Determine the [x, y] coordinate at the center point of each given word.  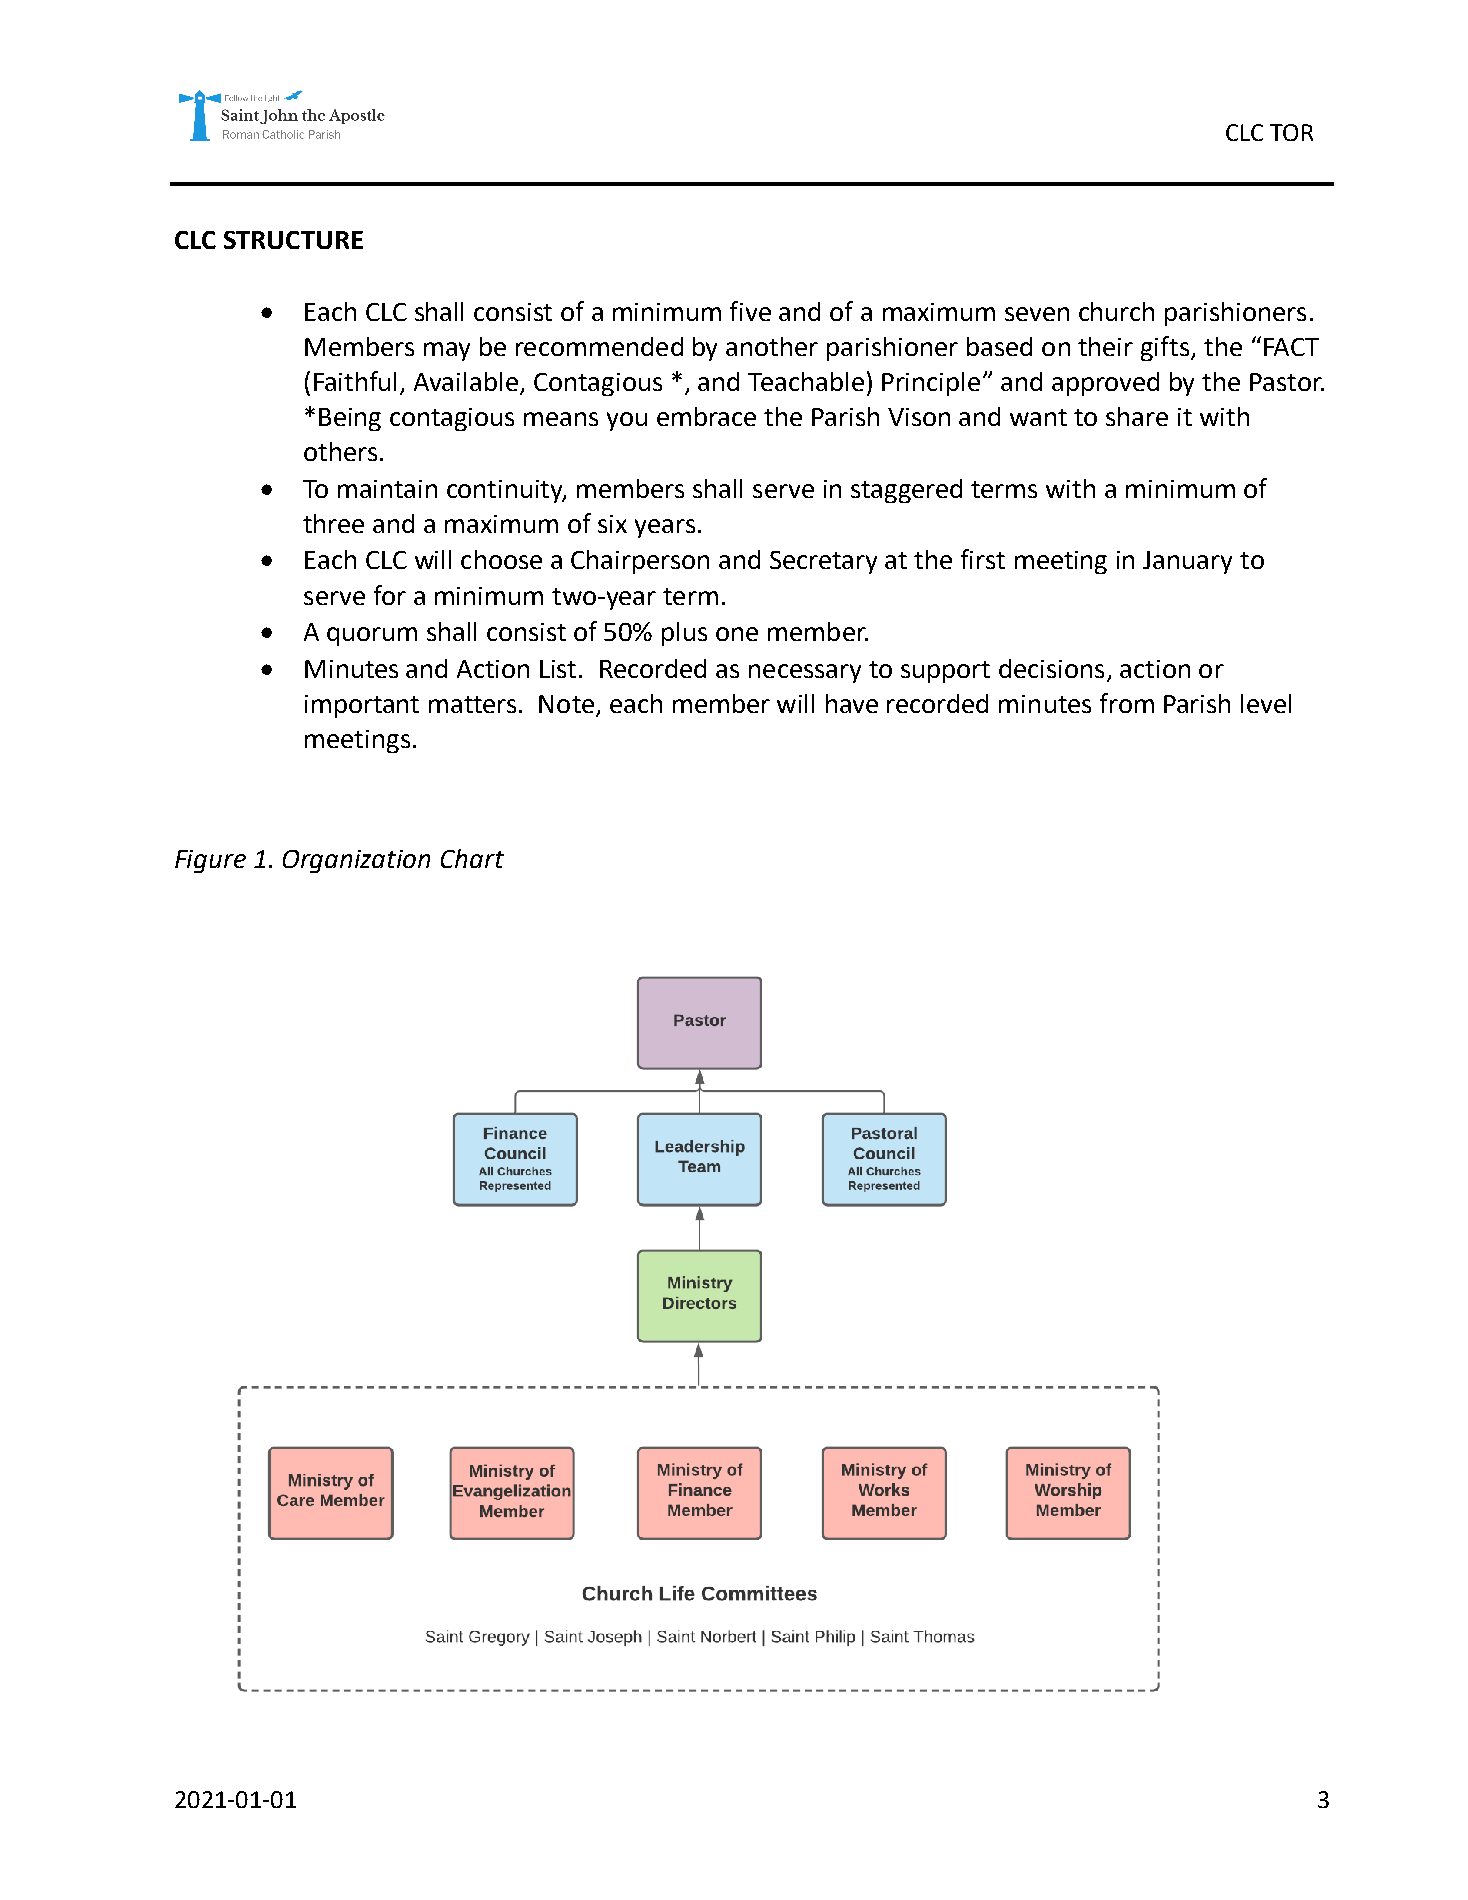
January [1187, 562]
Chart [472, 858]
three [333, 523]
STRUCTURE [293, 240]
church [1116, 311]
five [750, 311]
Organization [356, 861]
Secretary [823, 562]
